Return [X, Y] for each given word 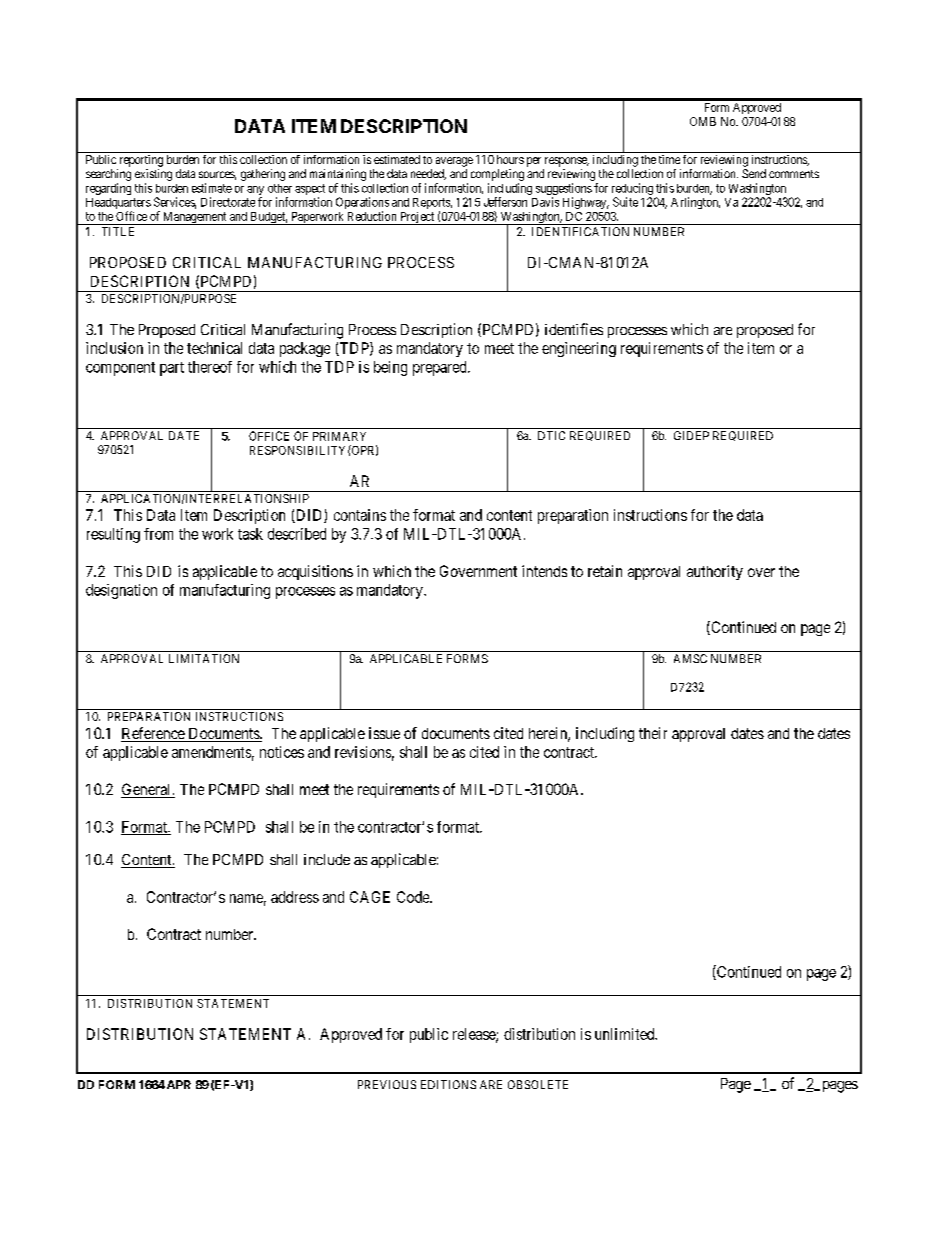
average [454, 162]
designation [121, 591]
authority [715, 572]
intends [544, 571]
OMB [703, 121]
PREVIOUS [387, 1084]
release [475, 1035]
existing [153, 175]
